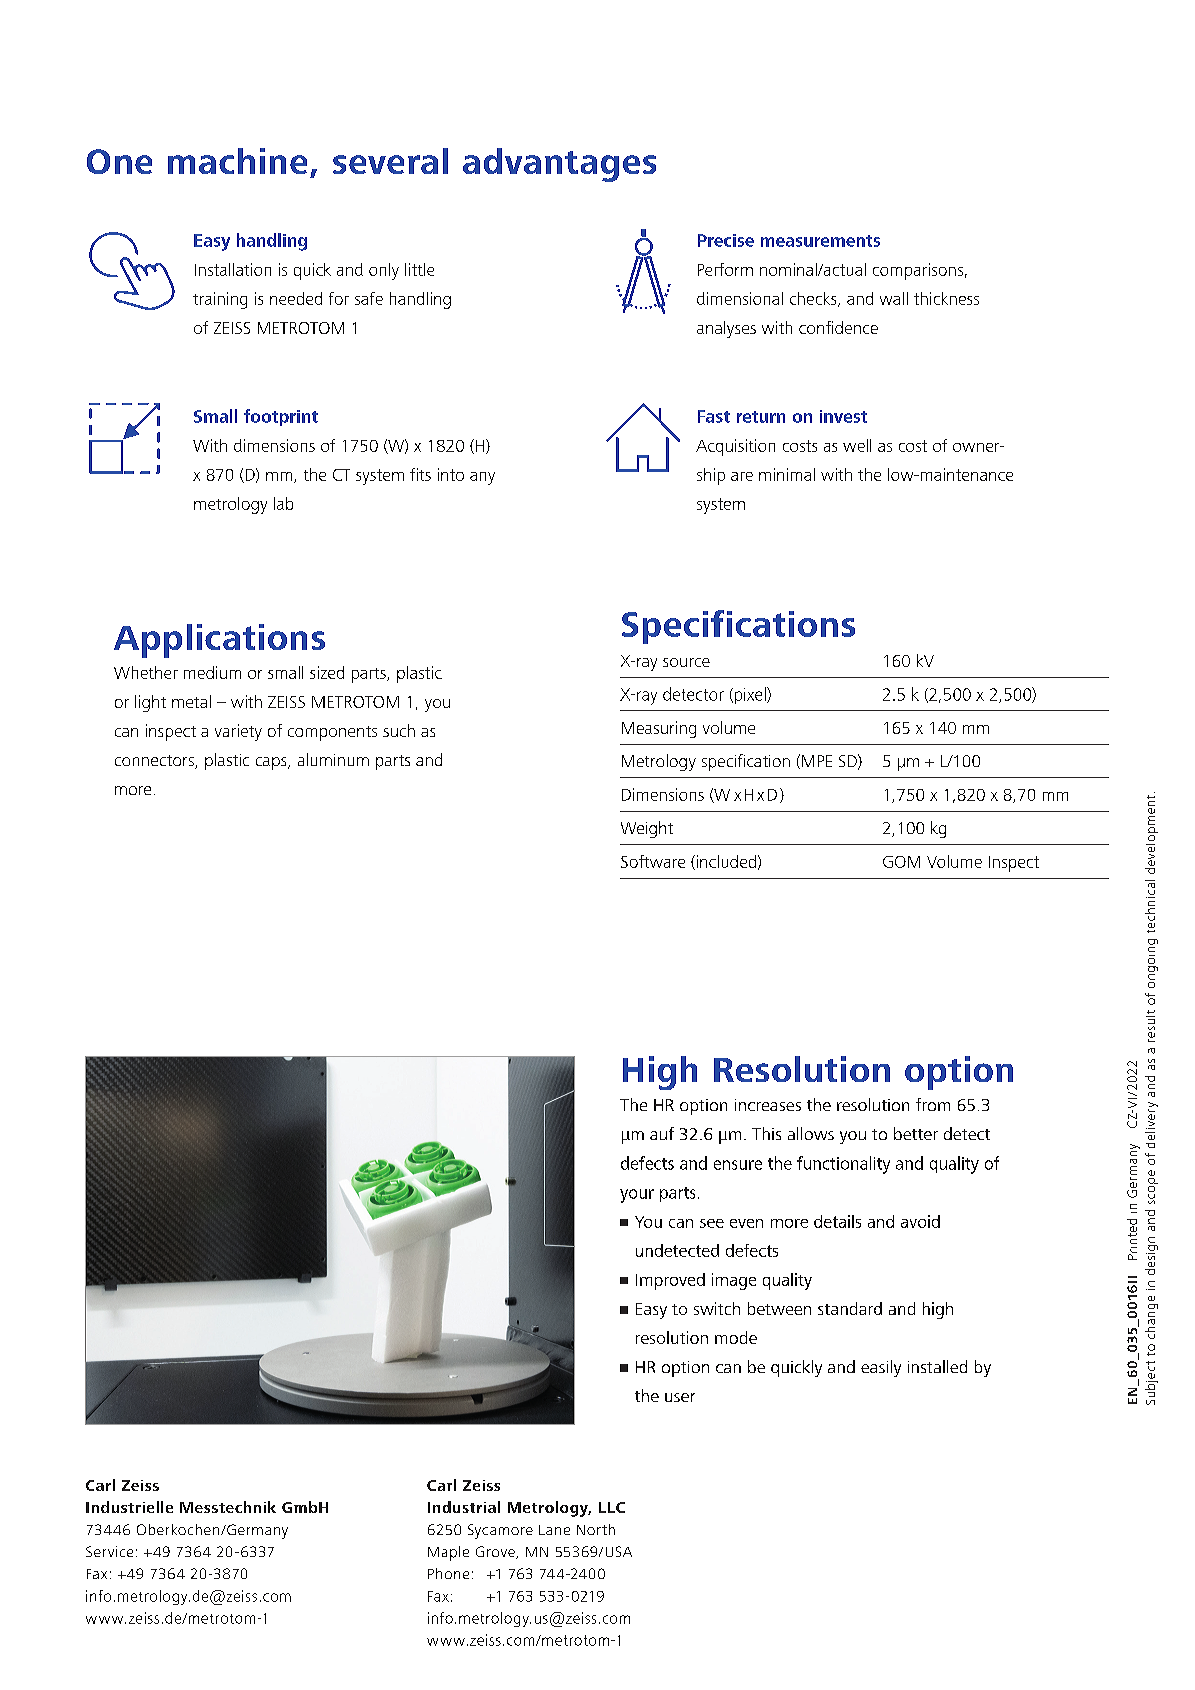  I want to click on measurements, so click(820, 241).
